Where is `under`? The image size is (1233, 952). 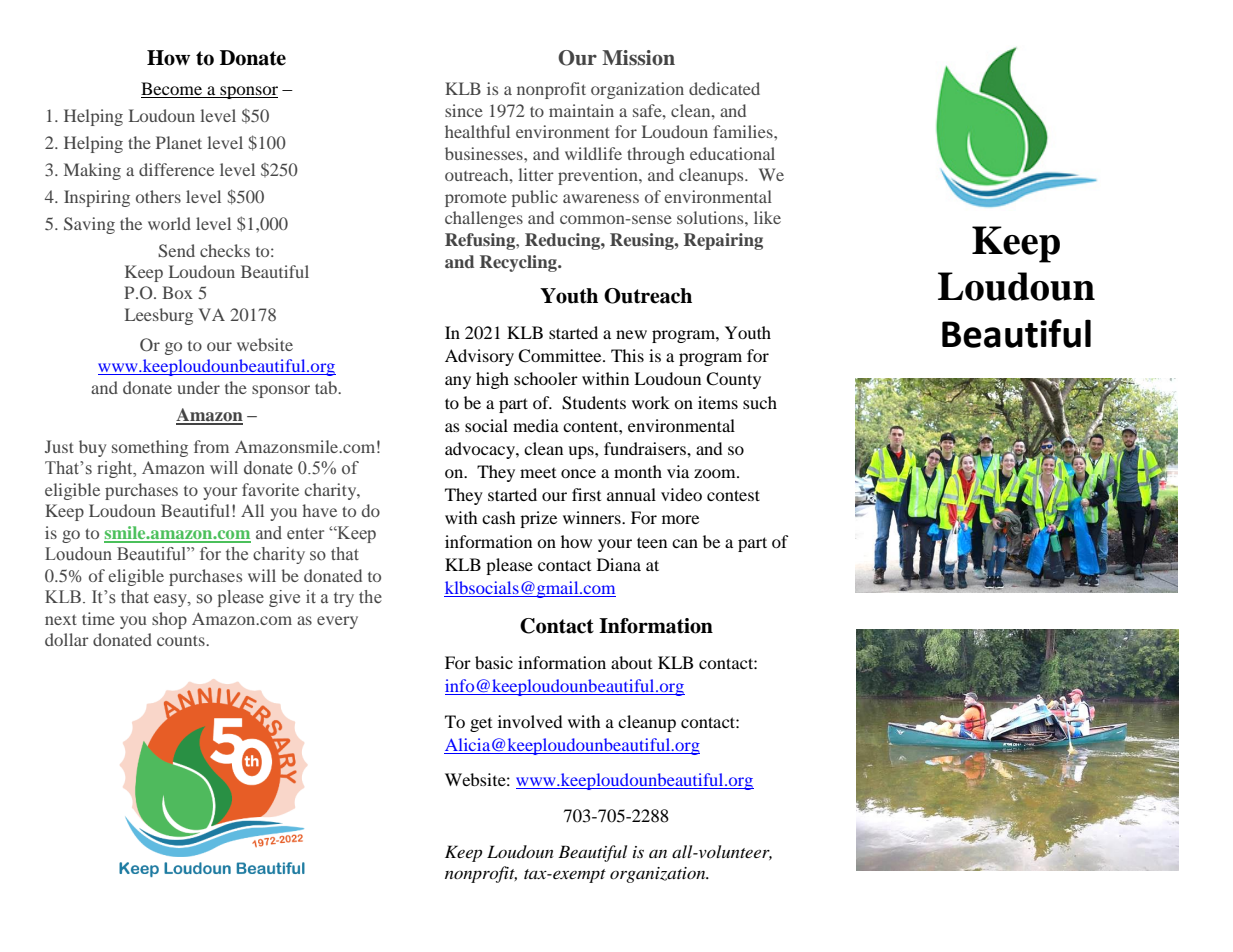 under is located at coordinates (198, 387).
